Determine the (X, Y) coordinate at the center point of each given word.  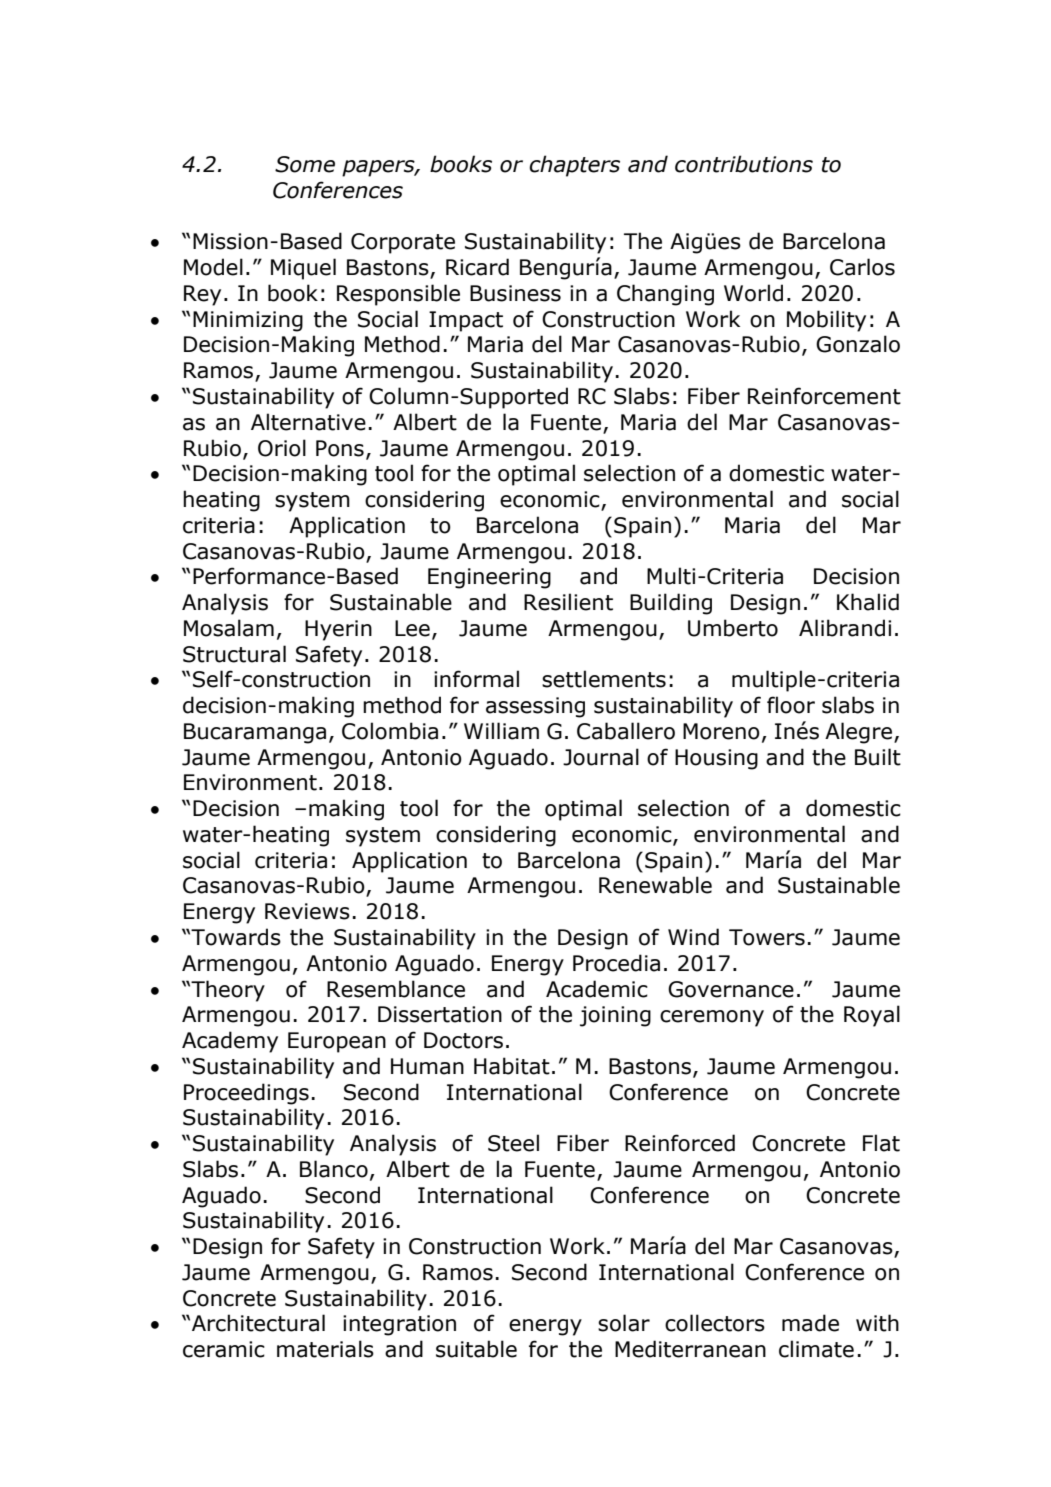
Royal (872, 1016)
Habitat (512, 1066)
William (501, 731)
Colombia (390, 731)
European (337, 1042)
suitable (476, 1349)
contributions (744, 164)
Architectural (258, 1323)
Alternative (308, 422)
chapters (574, 166)
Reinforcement (824, 396)
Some (305, 164)
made (810, 1323)
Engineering (489, 578)
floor (791, 705)
